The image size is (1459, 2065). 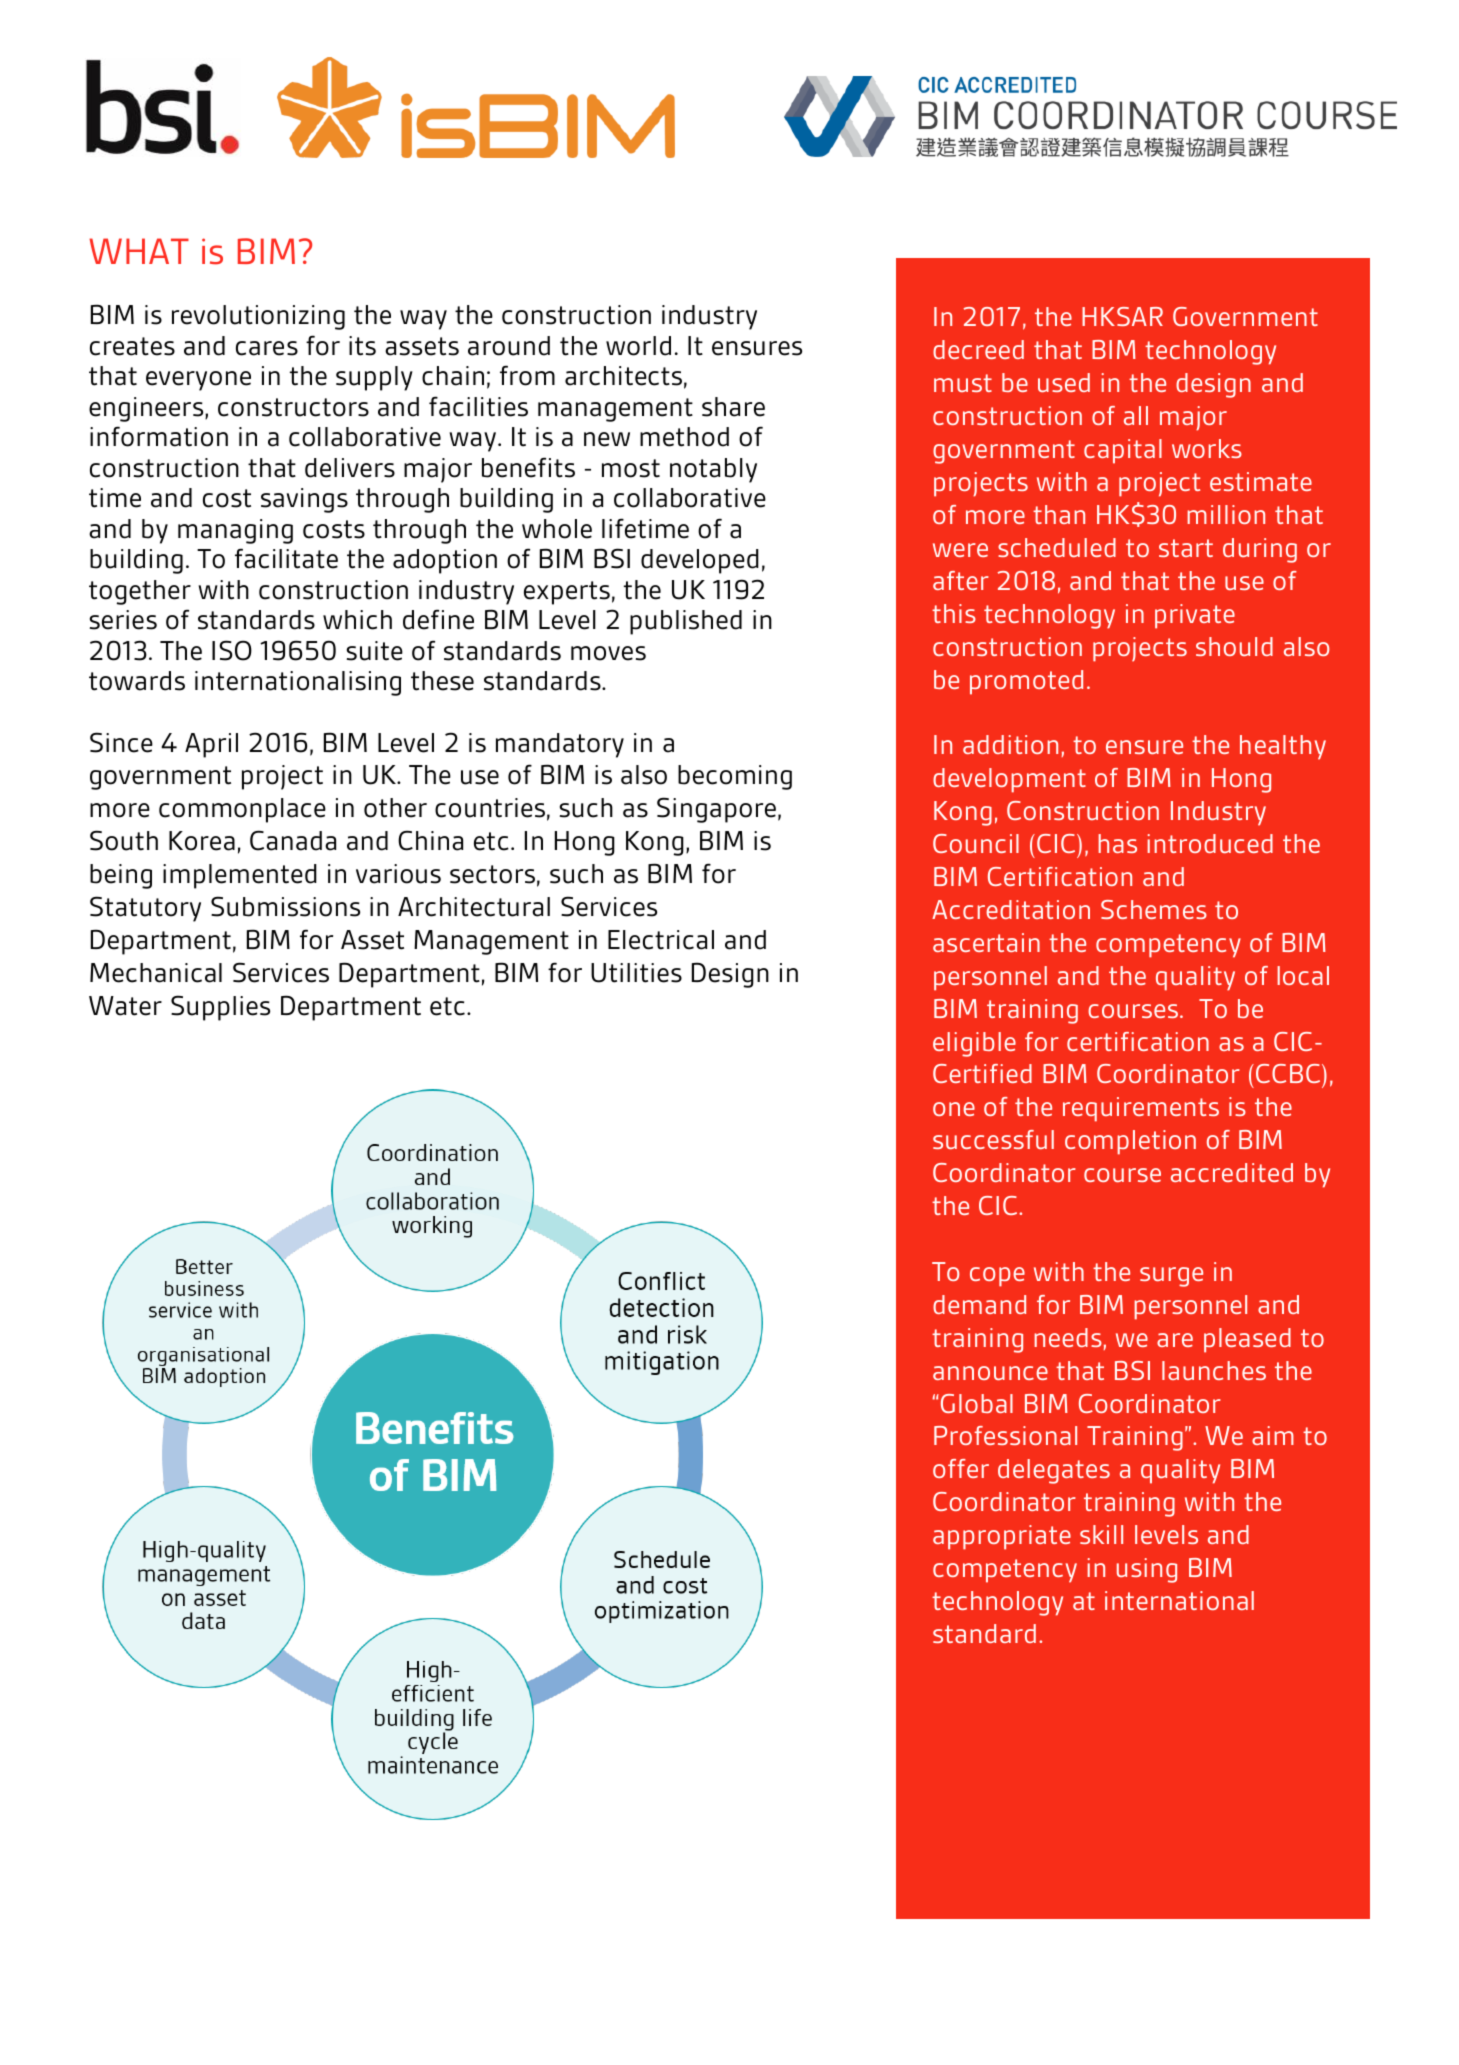 I want to click on Utilities, so click(x=636, y=973).
